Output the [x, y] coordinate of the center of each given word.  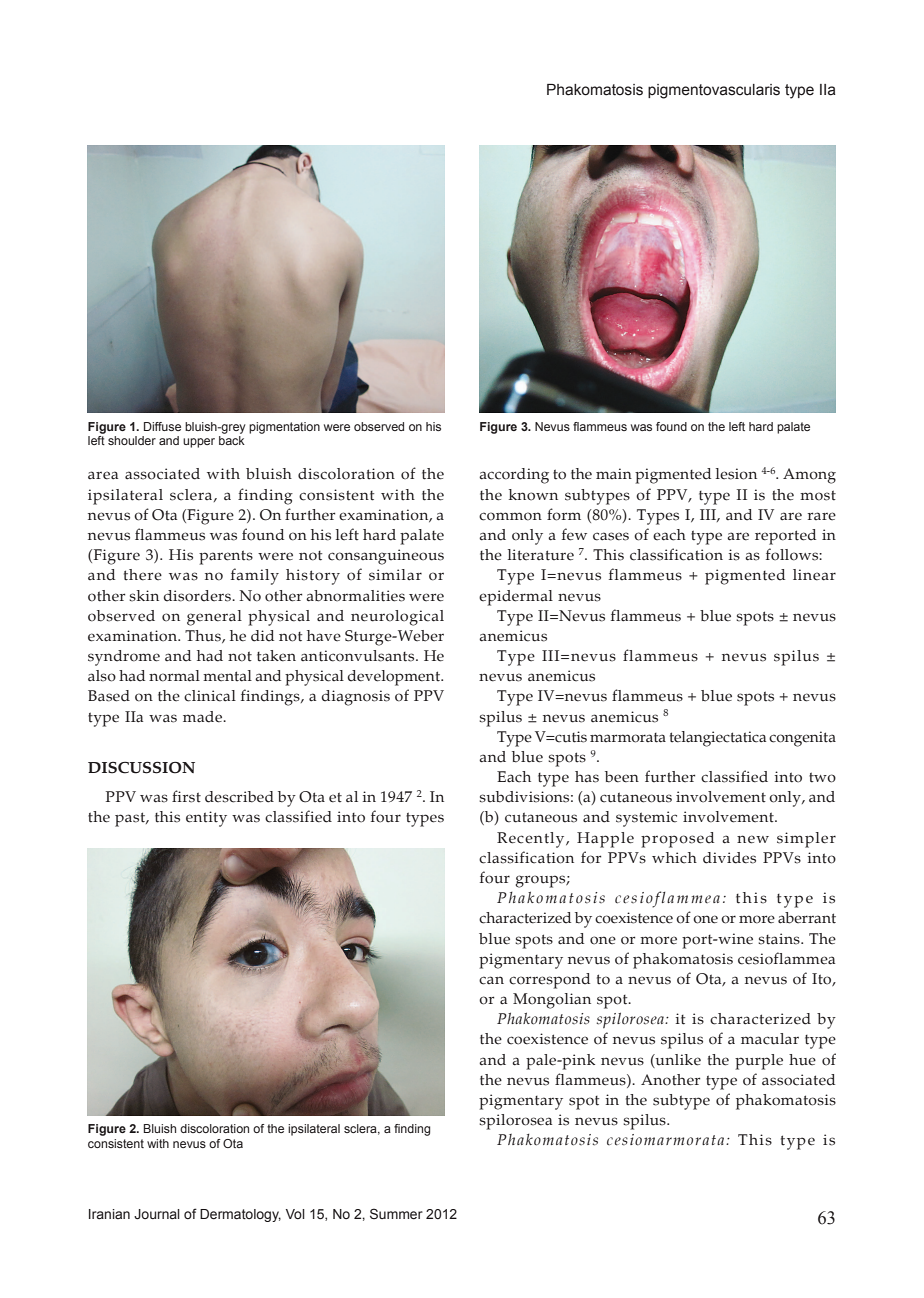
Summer [396, 1214]
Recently [532, 840]
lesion [736, 474]
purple [759, 1062]
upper [199, 443]
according [514, 476]
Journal [157, 1214]
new [753, 839]
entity [206, 819]
